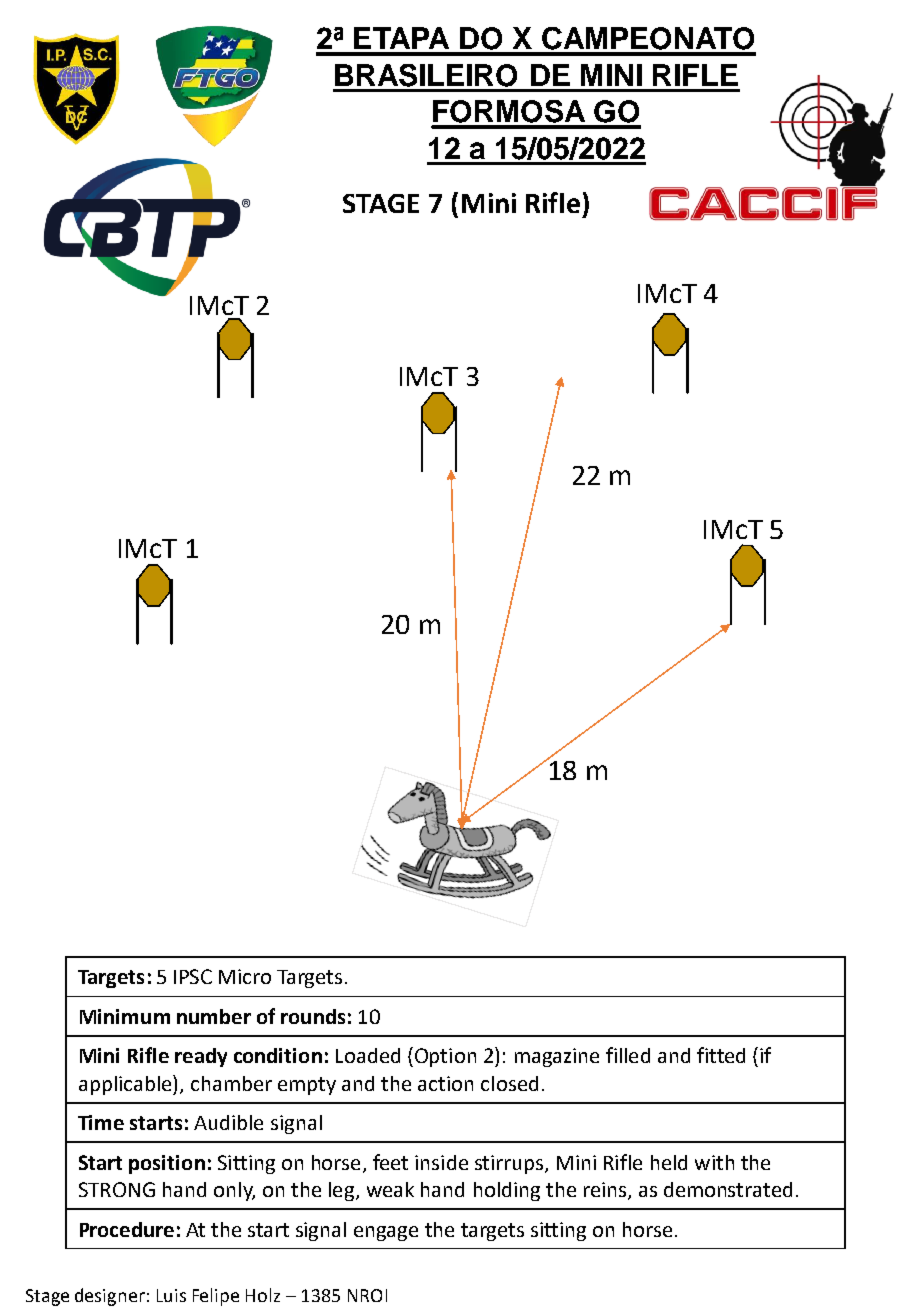  What do you see at coordinates (171, 1295) in the document?
I see `Luis` at bounding box center [171, 1295].
